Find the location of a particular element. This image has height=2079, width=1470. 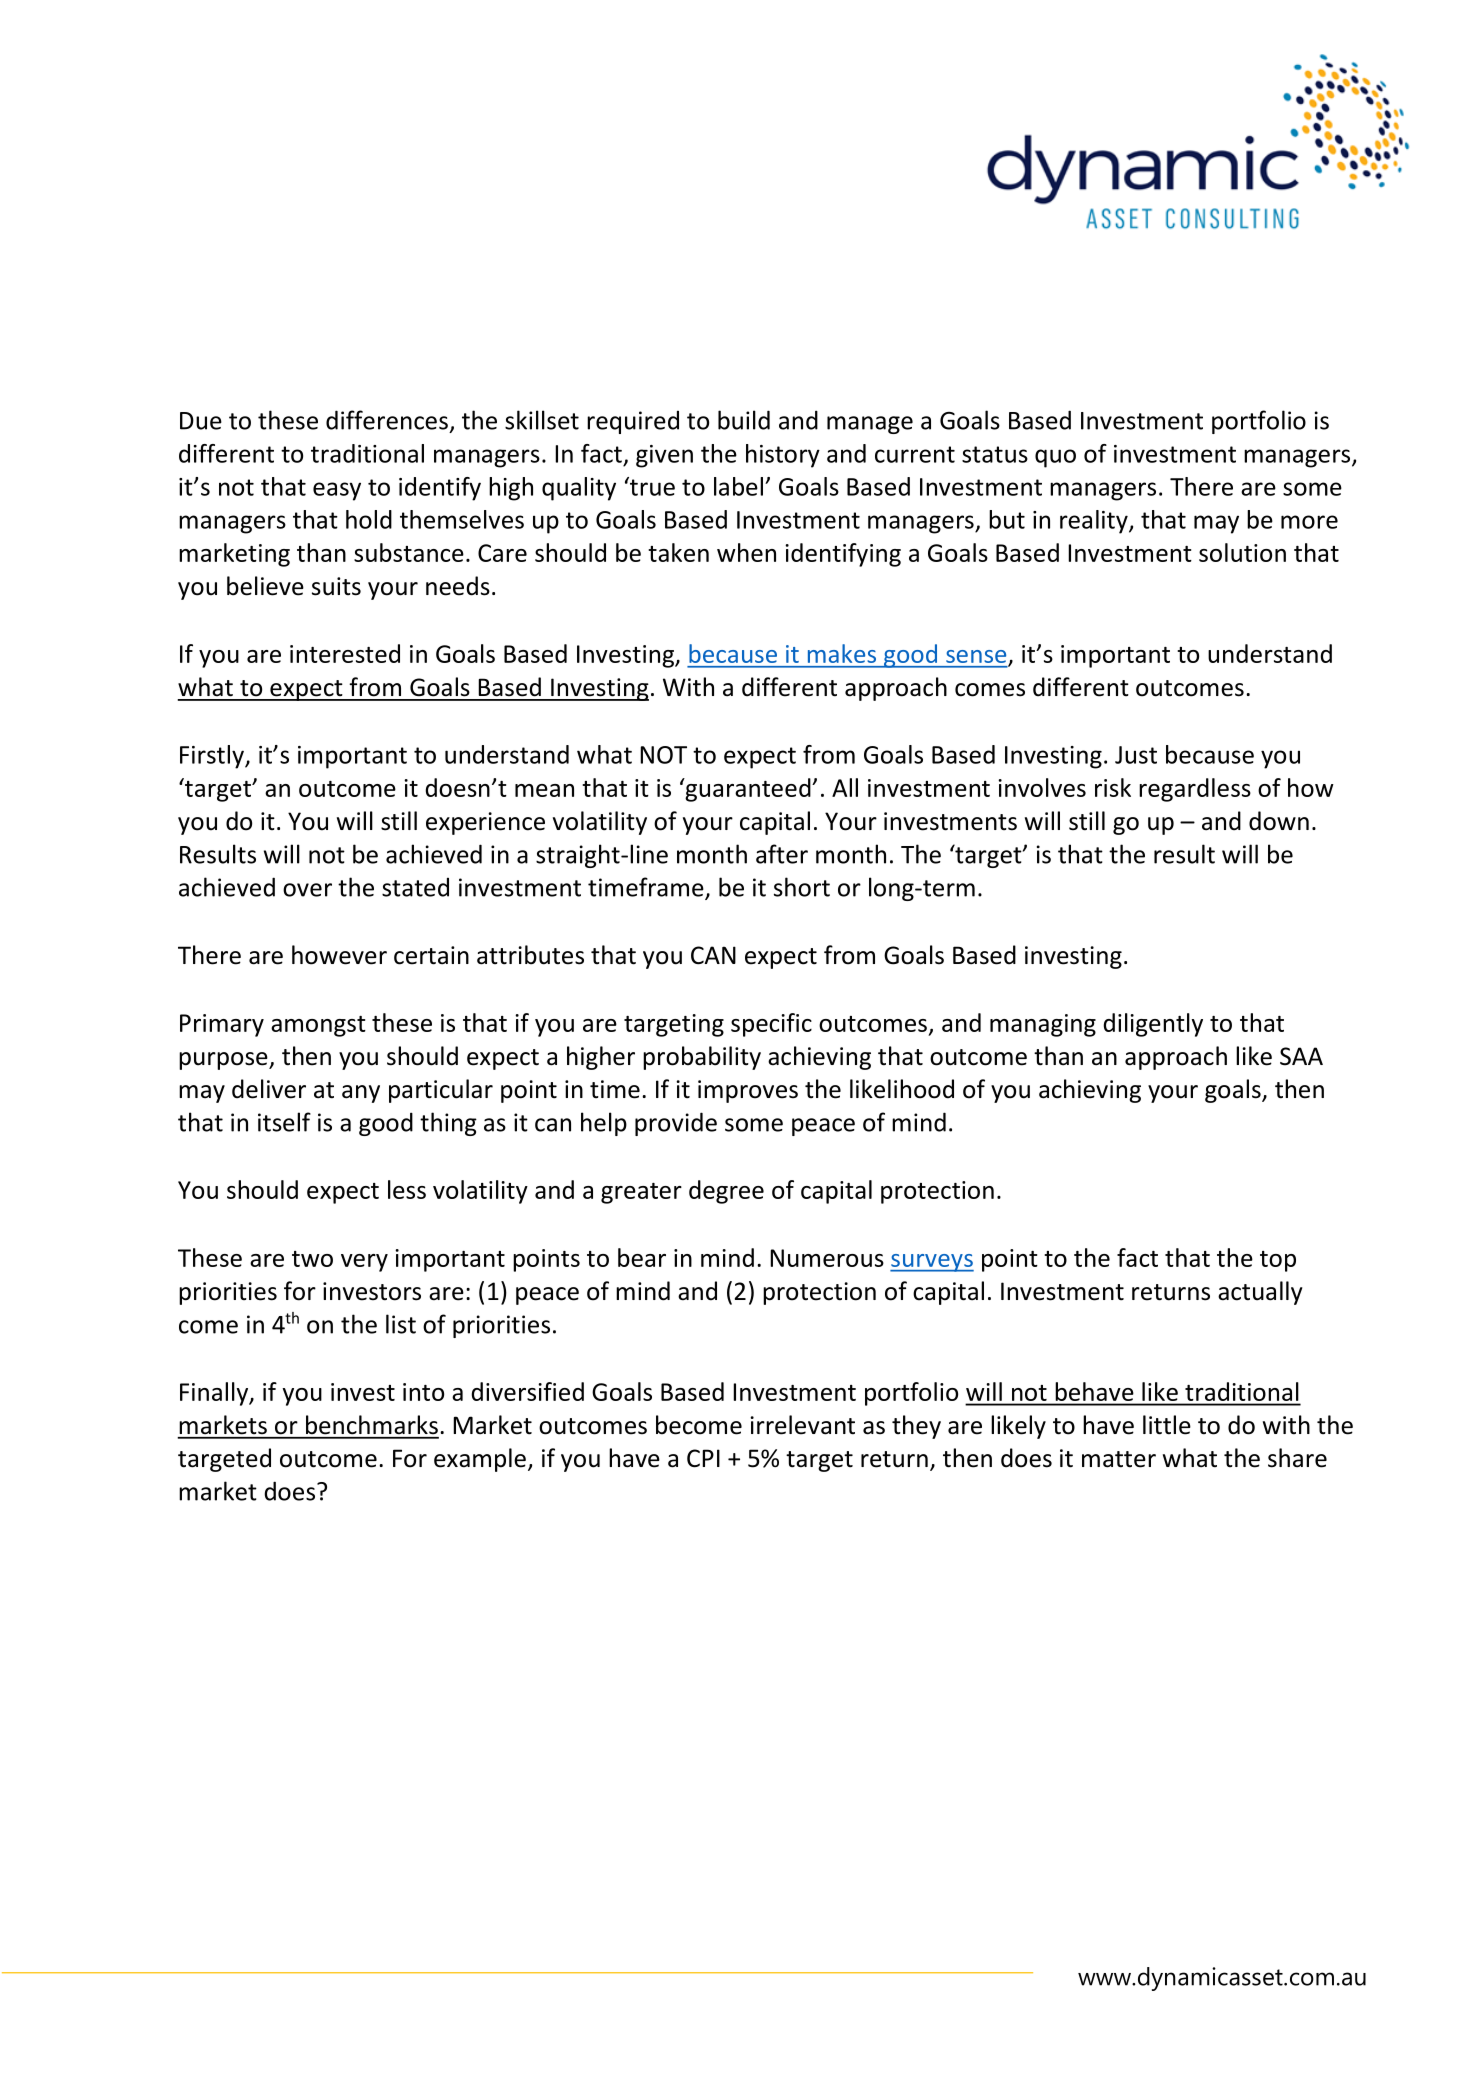

quo is located at coordinates (1055, 458).
